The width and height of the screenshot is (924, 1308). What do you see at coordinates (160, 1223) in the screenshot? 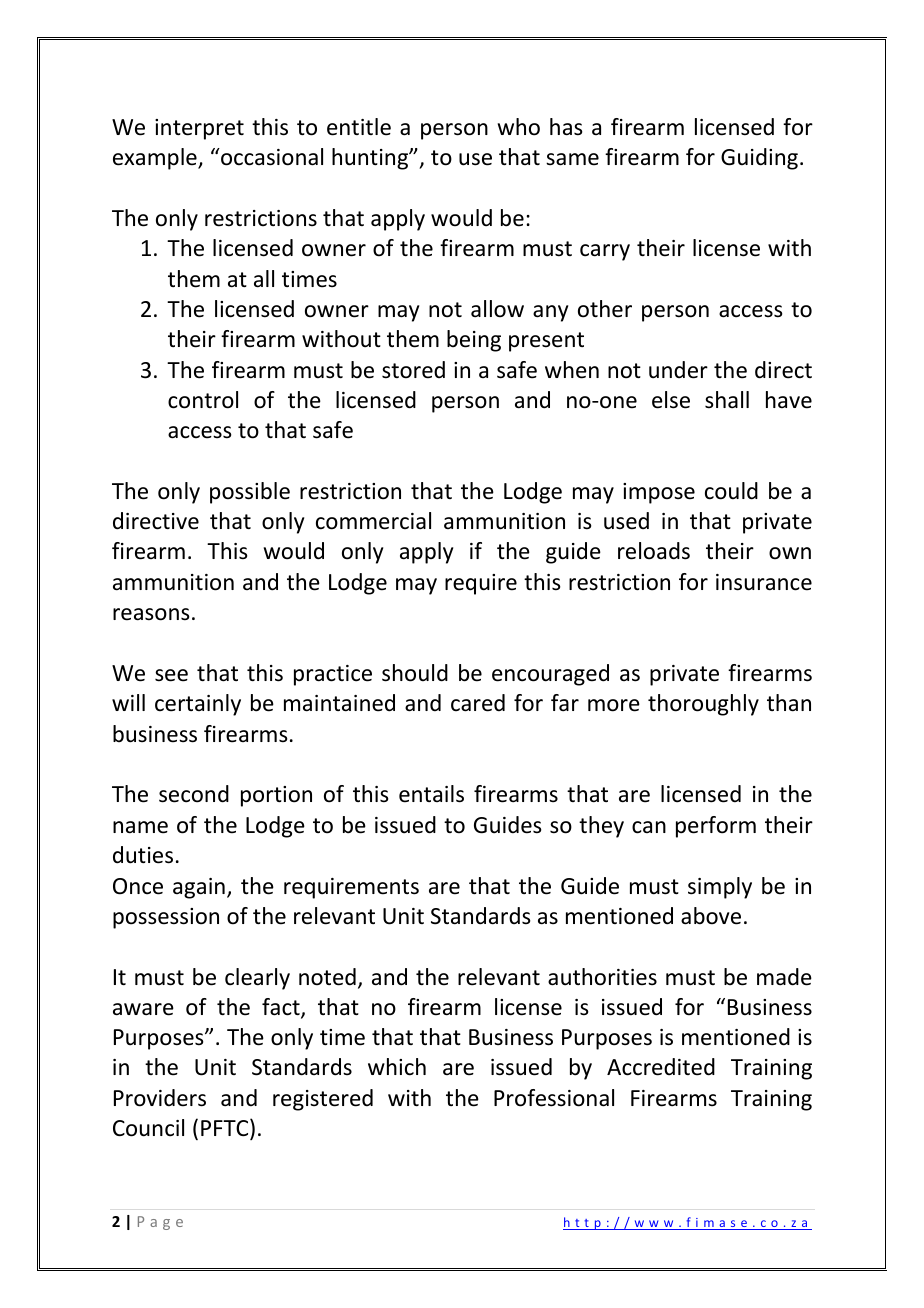
I see `Page` at bounding box center [160, 1223].
